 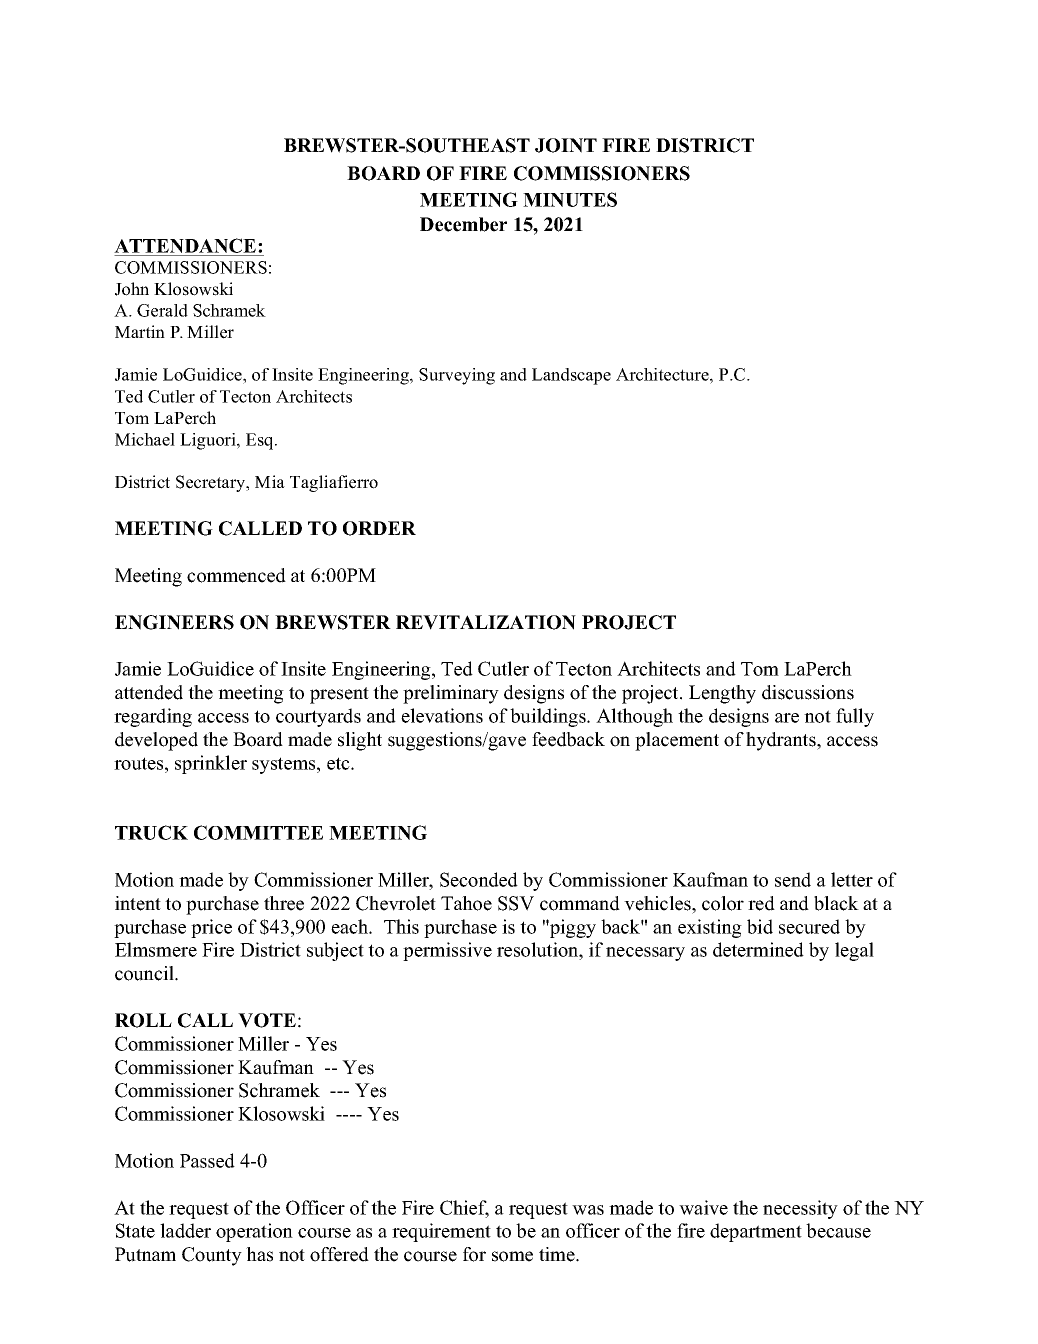 I want to click on Seconded, so click(x=479, y=879).
